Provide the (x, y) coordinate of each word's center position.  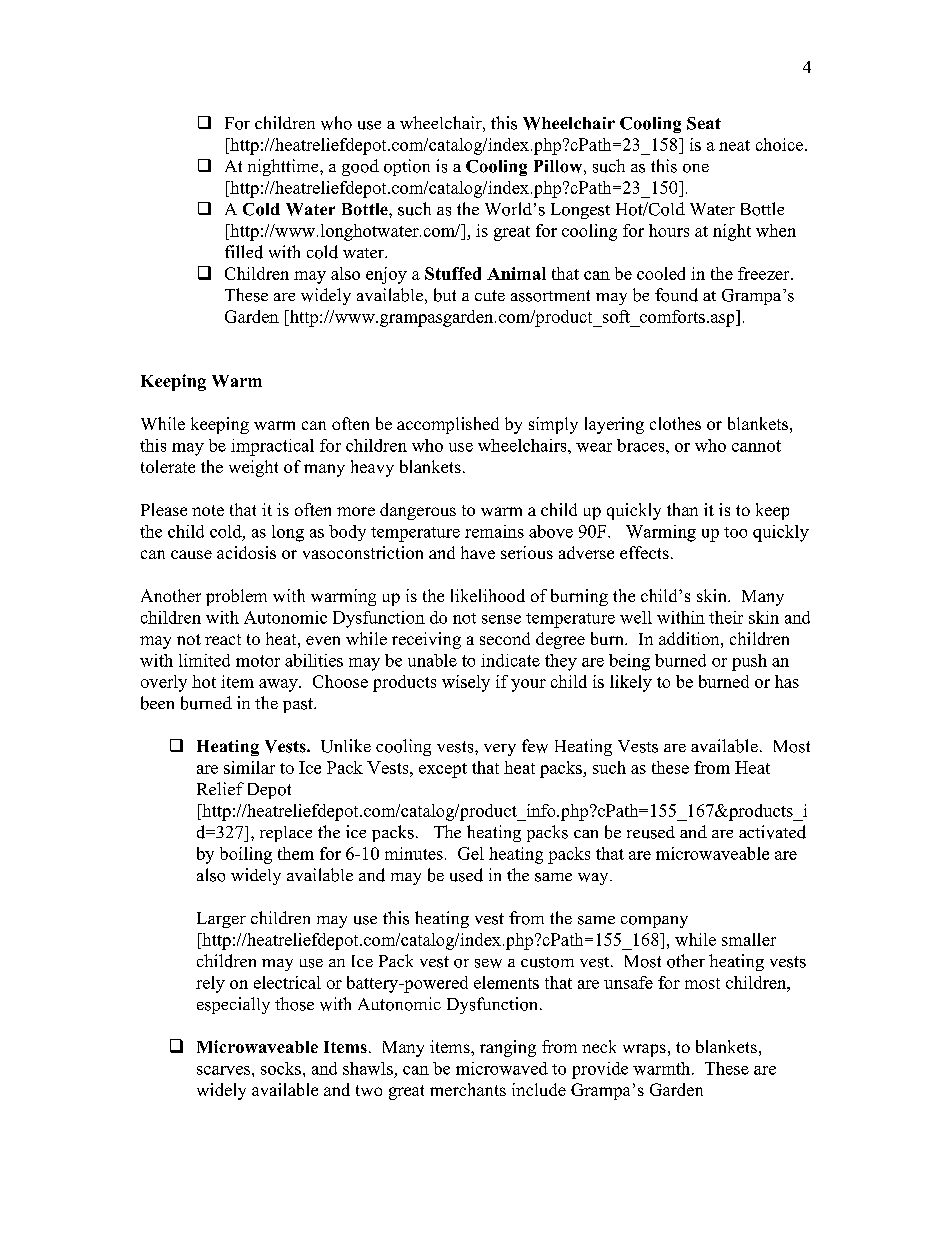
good (360, 167)
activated (772, 832)
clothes (675, 423)
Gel (471, 853)
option (407, 167)
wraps (644, 1050)
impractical (272, 447)
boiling (246, 855)
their (726, 617)
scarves (223, 1070)
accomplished (448, 425)
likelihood (488, 595)
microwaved (502, 1068)
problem (236, 597)
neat (734, 145)
